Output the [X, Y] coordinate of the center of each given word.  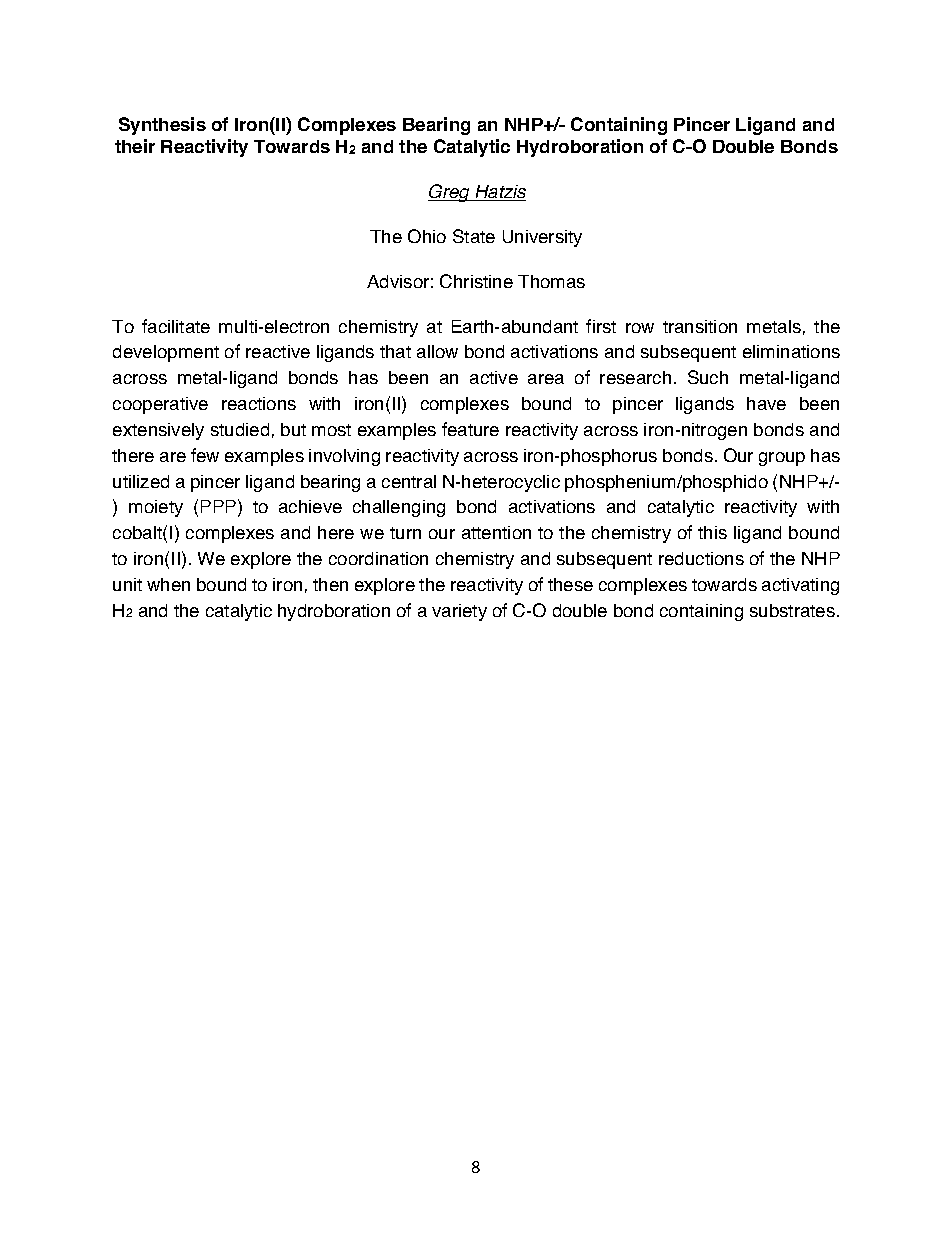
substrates [792, 610]
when [168, 584]
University [542, 238]
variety [459, 612]
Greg [450, 193]
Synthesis [162, 126]
